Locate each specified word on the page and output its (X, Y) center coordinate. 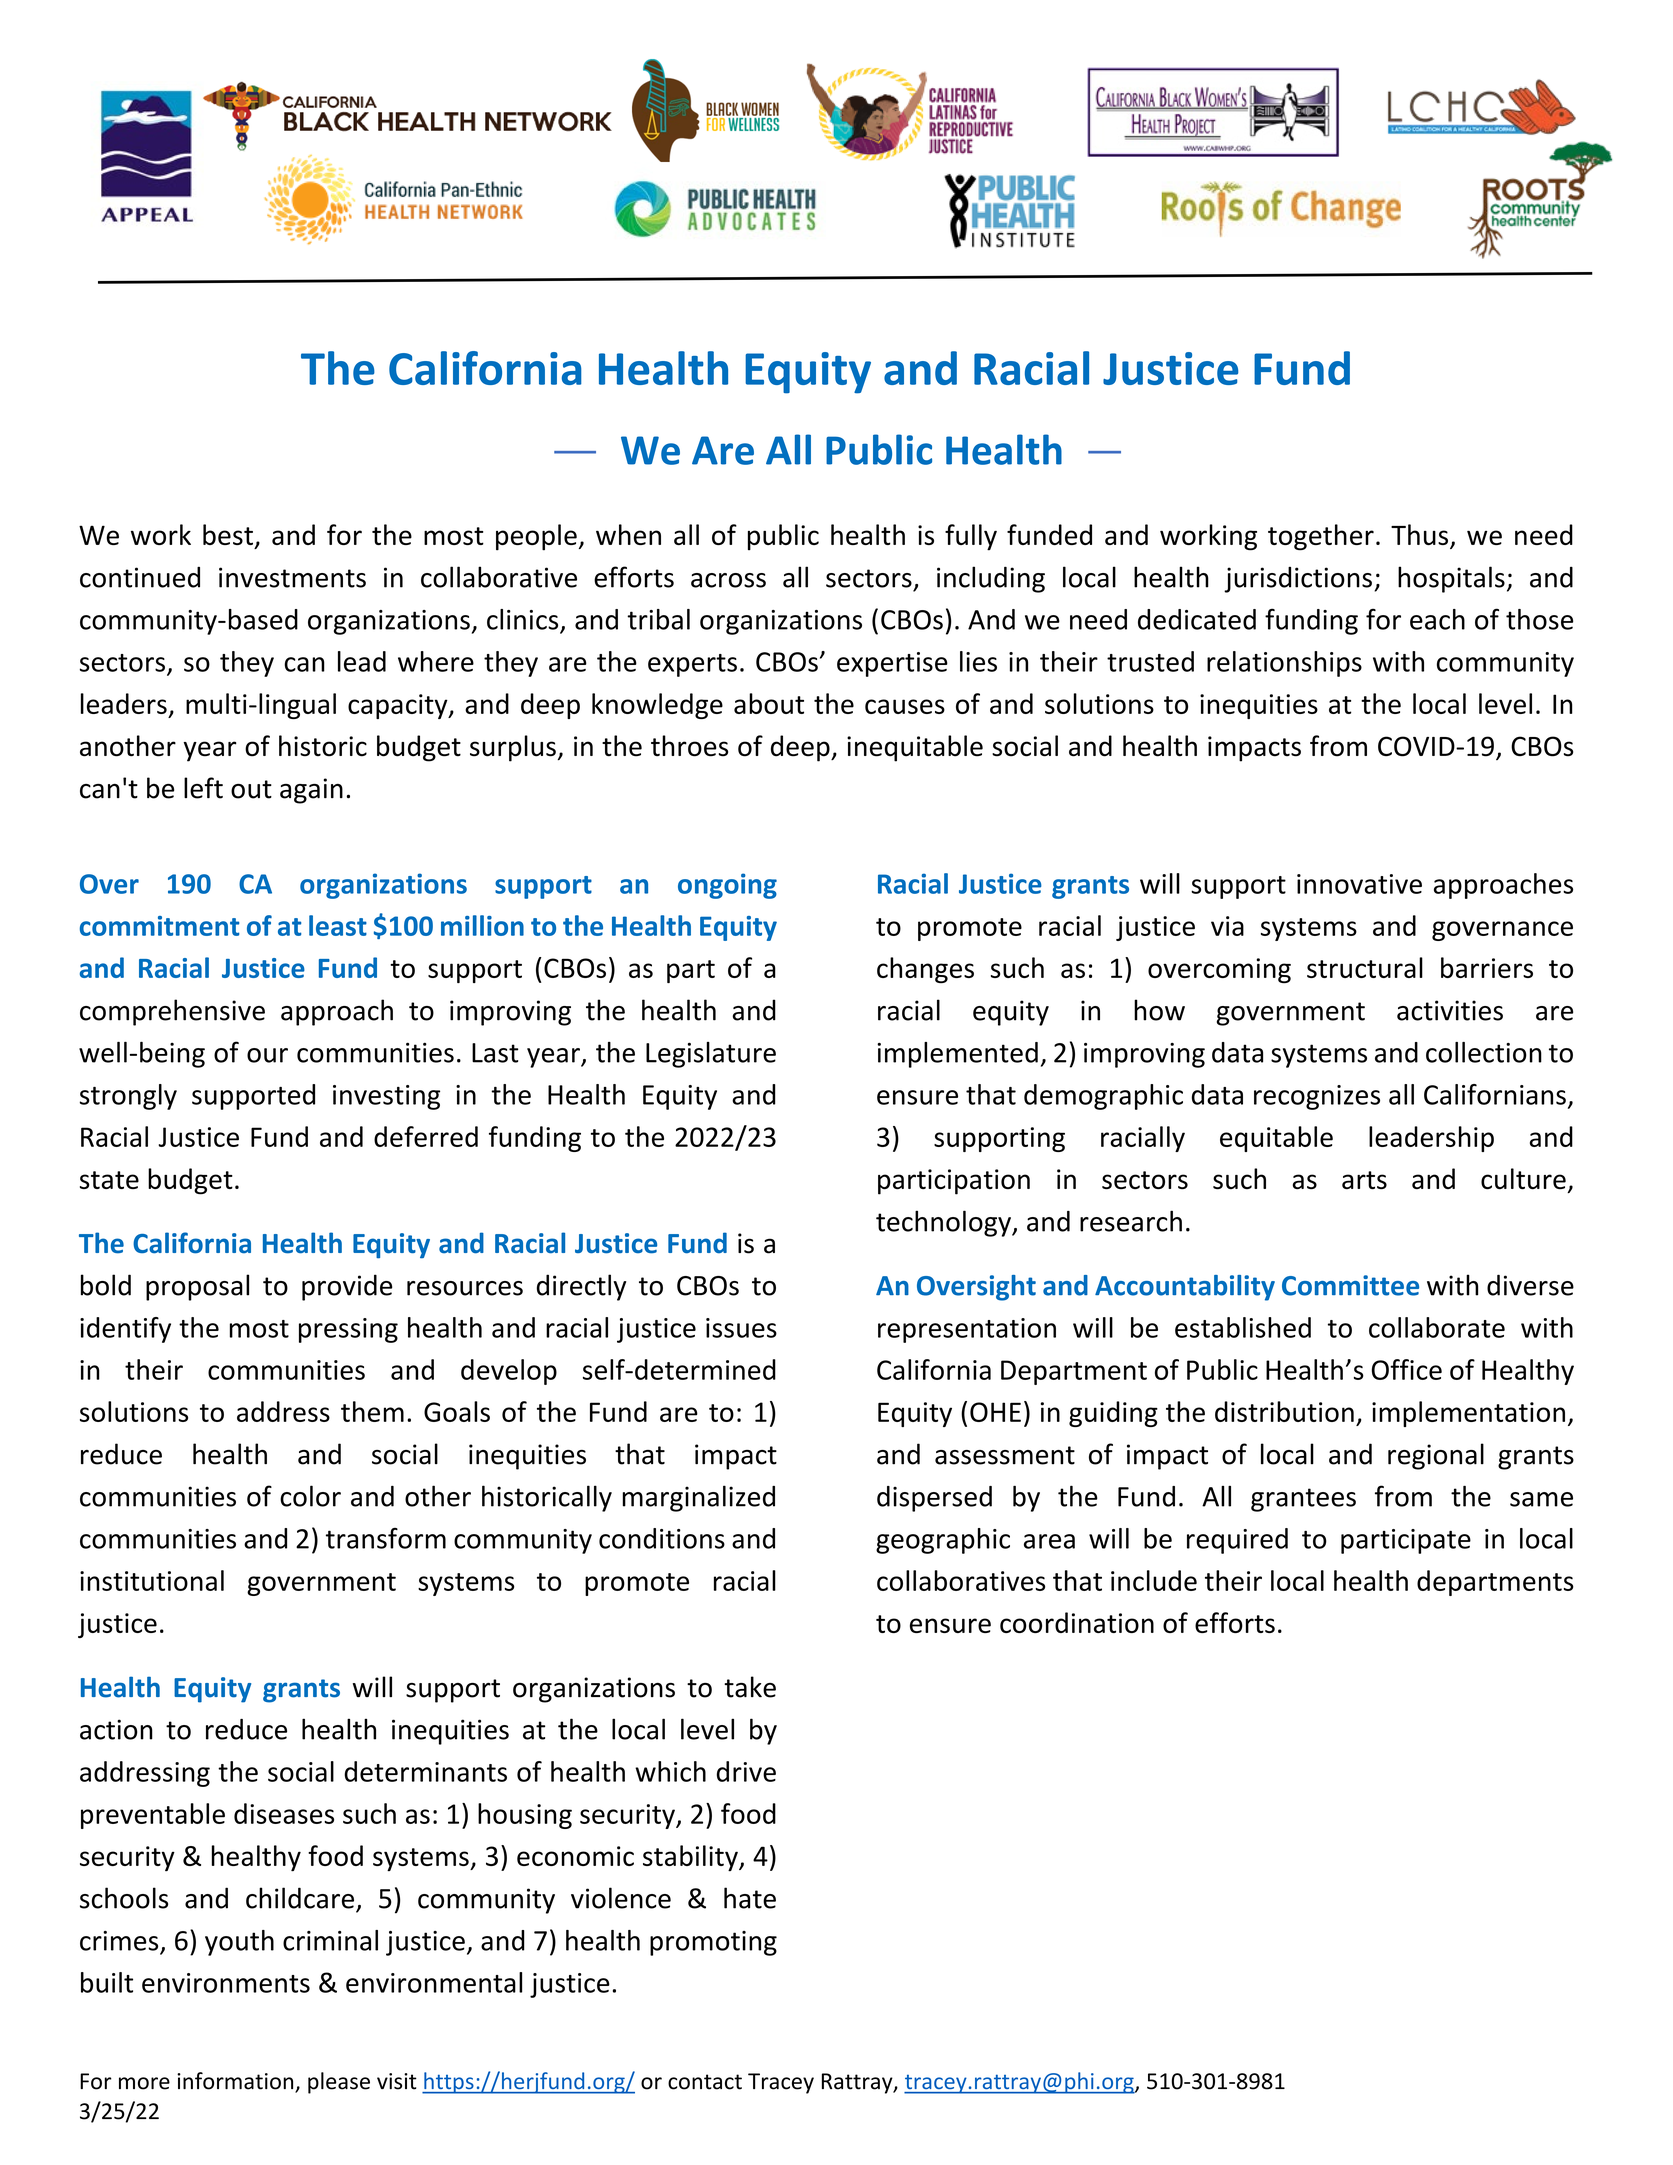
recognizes (1317, 1097)
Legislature (711, 1055)
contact (705, 2082)
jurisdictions (1298, 580)
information (236, 2082)
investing (386, 1097)
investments (292, 577)
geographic (943, 1541)
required (1237, 1541)
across (728, 580)
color (310, 1496)
